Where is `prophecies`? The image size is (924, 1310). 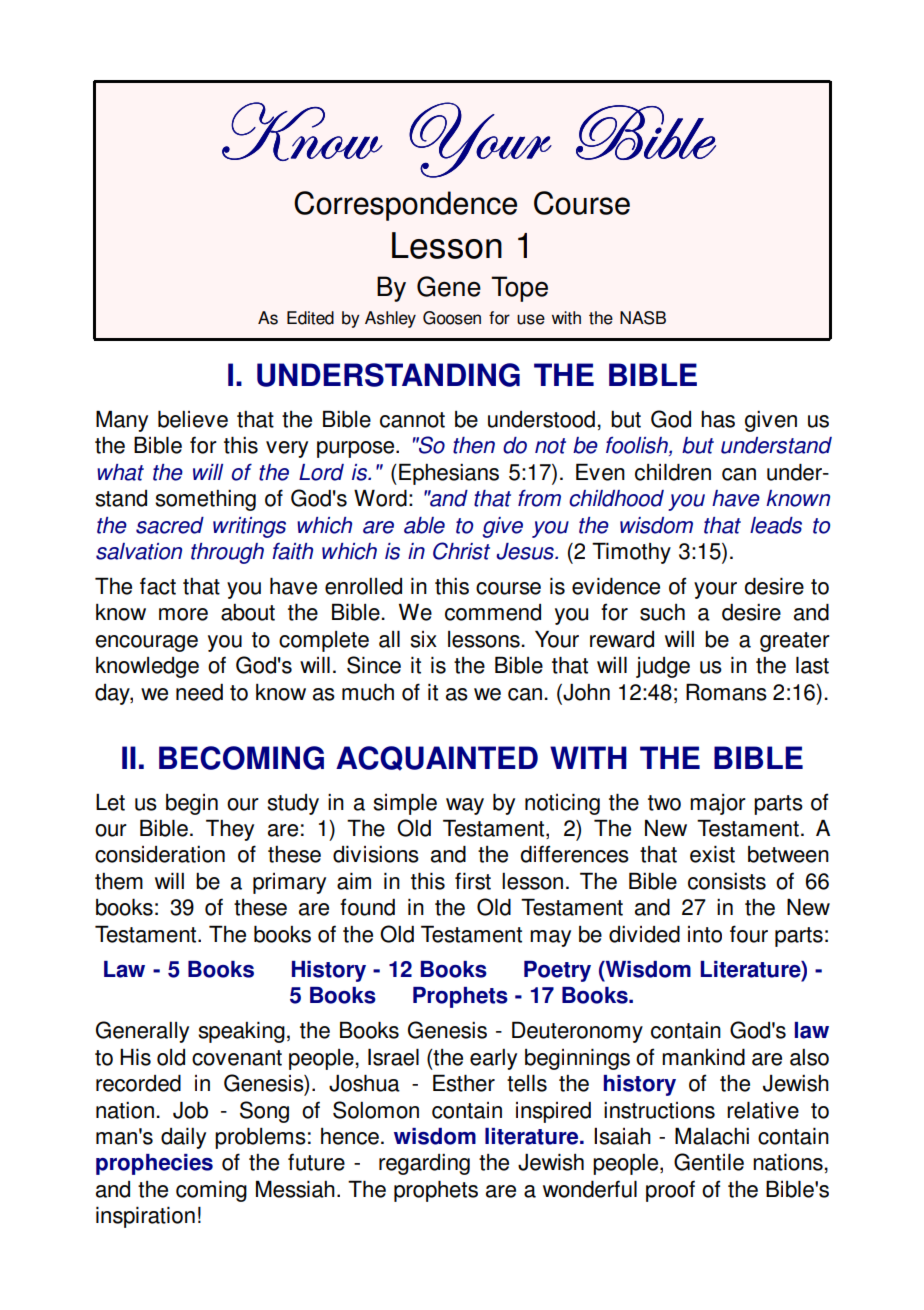
prophecies is located at coordinates (154, 1164).
